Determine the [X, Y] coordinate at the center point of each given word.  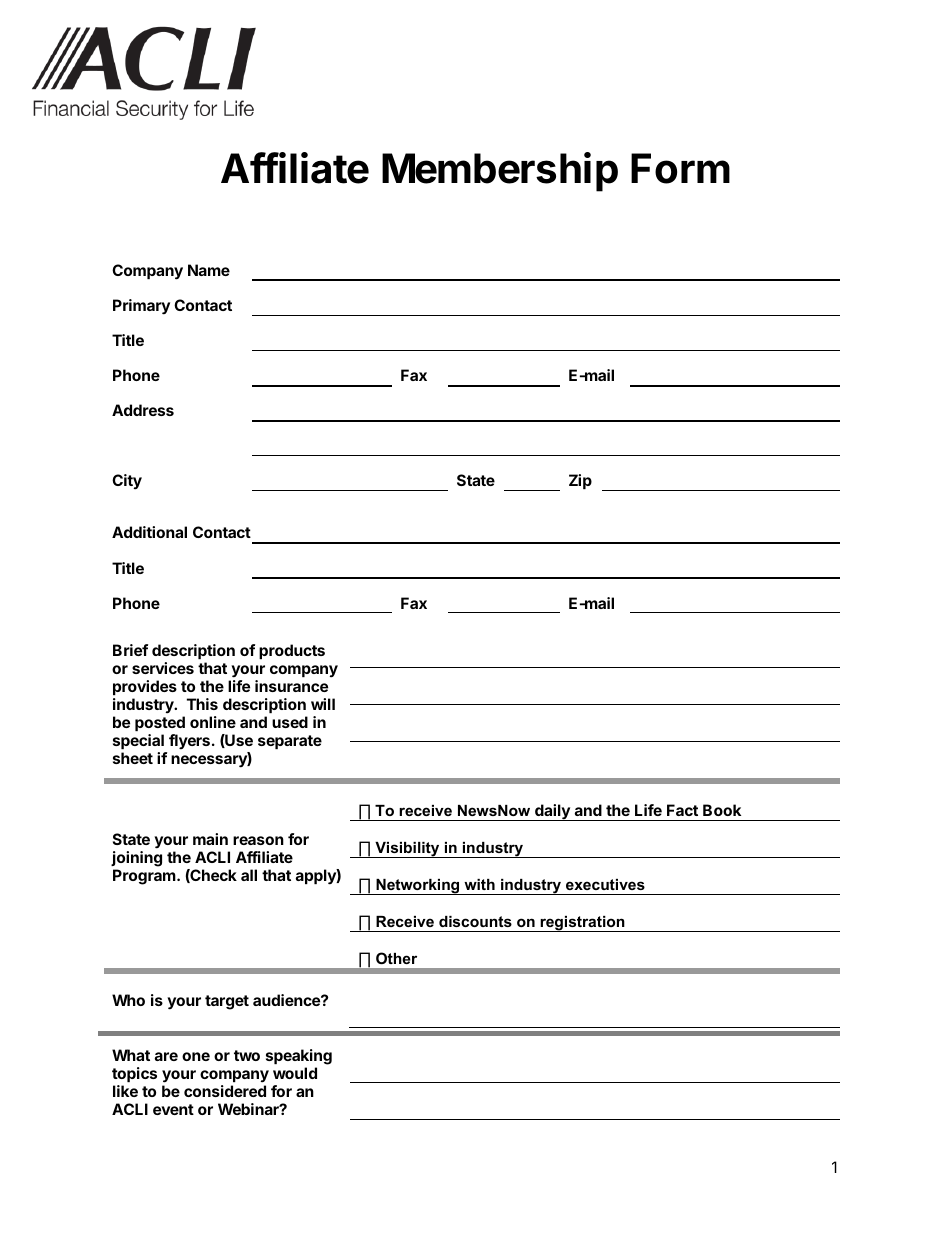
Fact [682, 810]
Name [209, 270]
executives [605, 884]
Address [143, 410]
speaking [299, 1057]
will [323, 704]
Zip [580, 481]
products [292, 651]
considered [225, 1091]
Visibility [407, 850]
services [163, 668]
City [127, 482]
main [210, 839]
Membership [500, 172]
